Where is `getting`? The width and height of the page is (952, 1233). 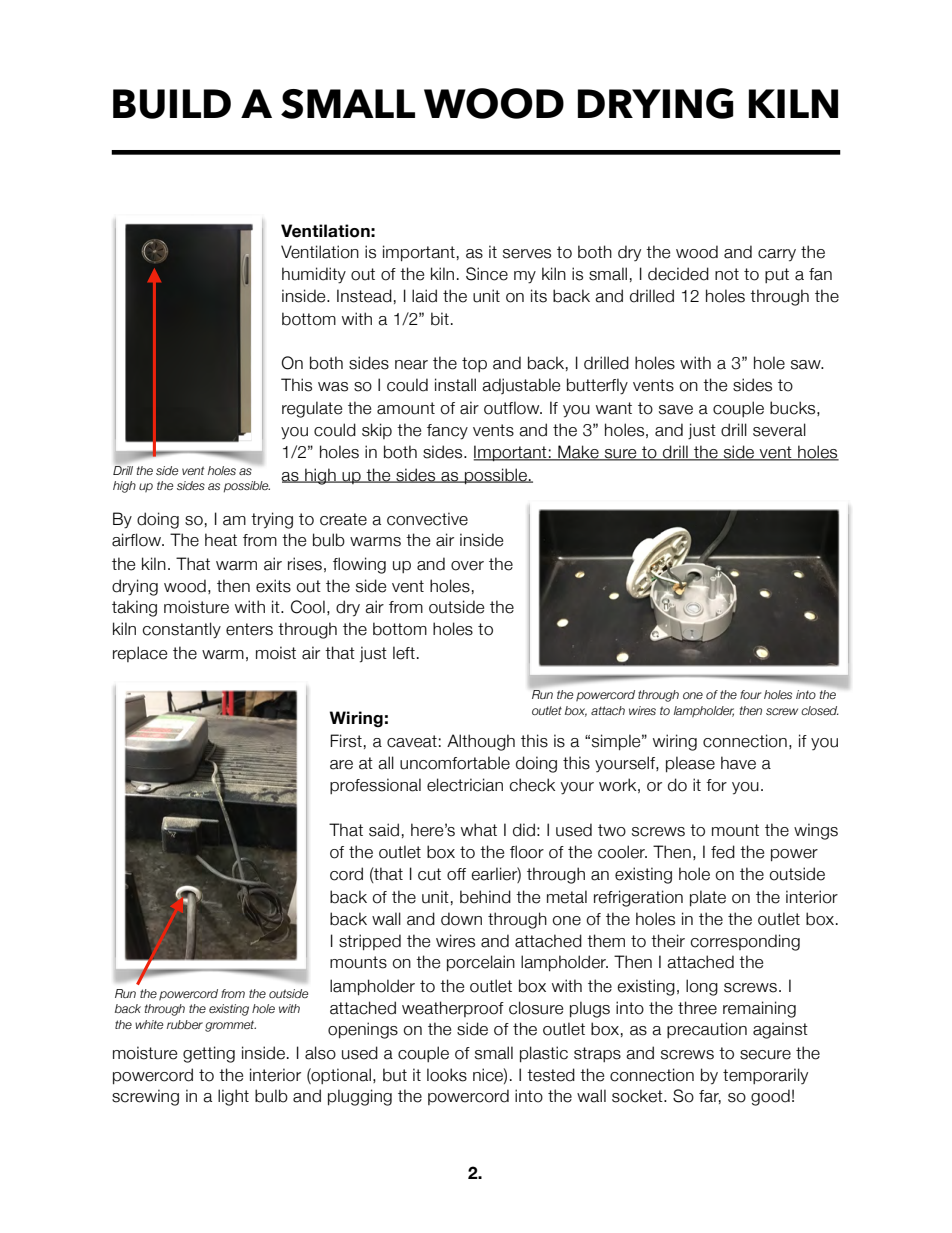
getting is located at coordinates (209, 1054).
